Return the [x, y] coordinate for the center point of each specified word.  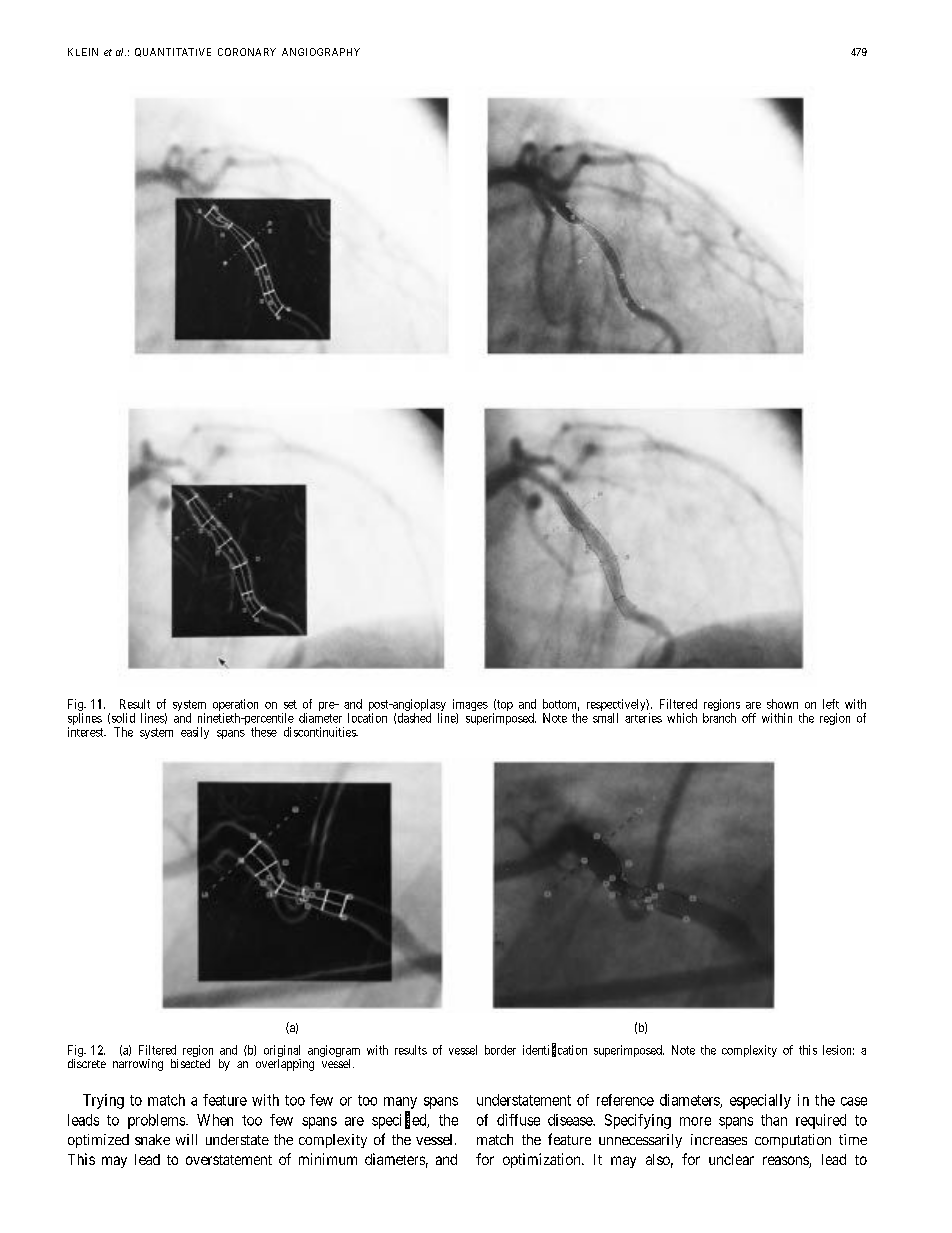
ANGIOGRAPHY [321, 52]
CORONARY [247, 52]
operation [235, 706]
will [186, 1139]
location [367, 718]
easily [195, 733]
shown [782, 704]
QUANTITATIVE [173, 52]
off [749, 718]
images [470, 706]
